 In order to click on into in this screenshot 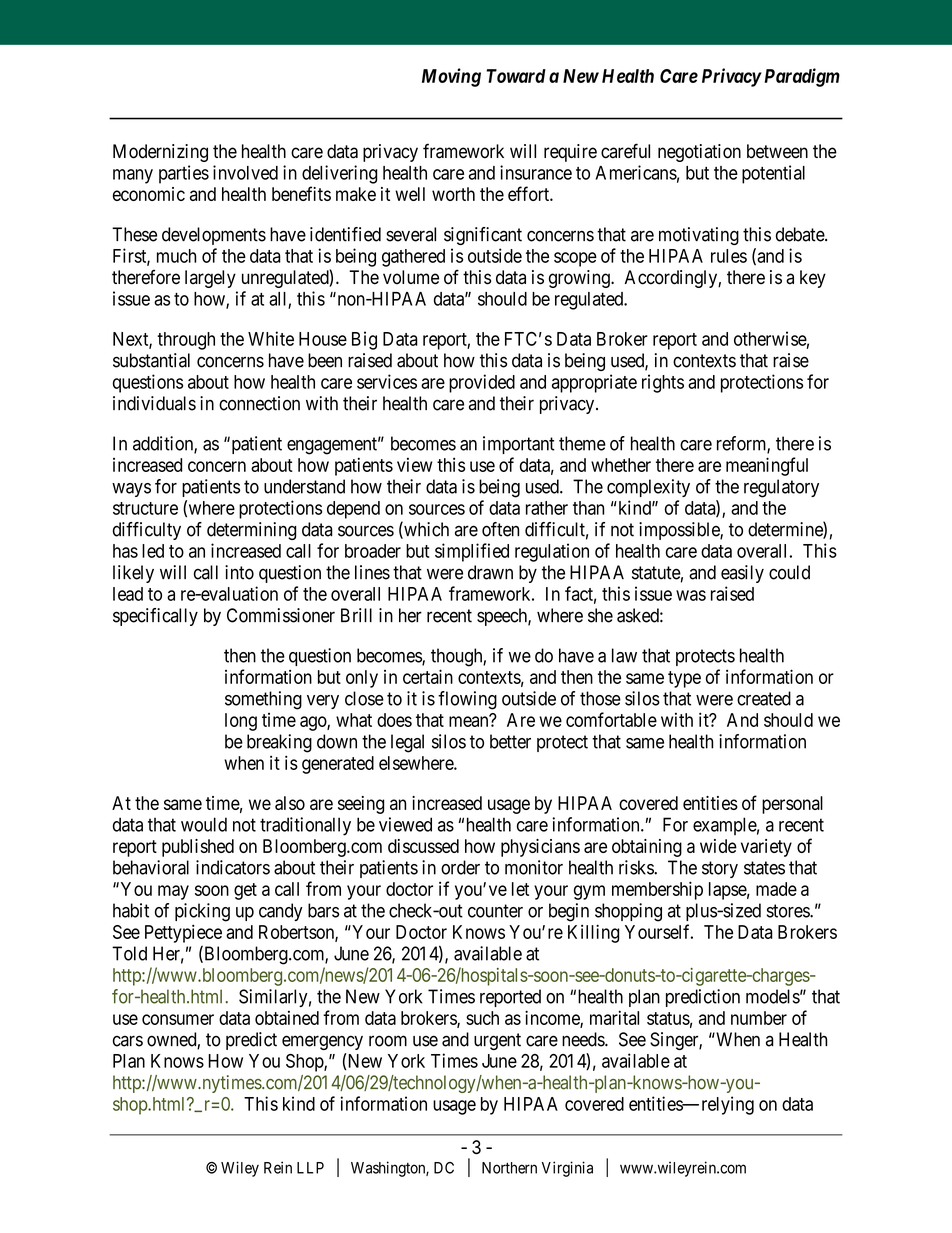, I will do `click(239, 572)`.
